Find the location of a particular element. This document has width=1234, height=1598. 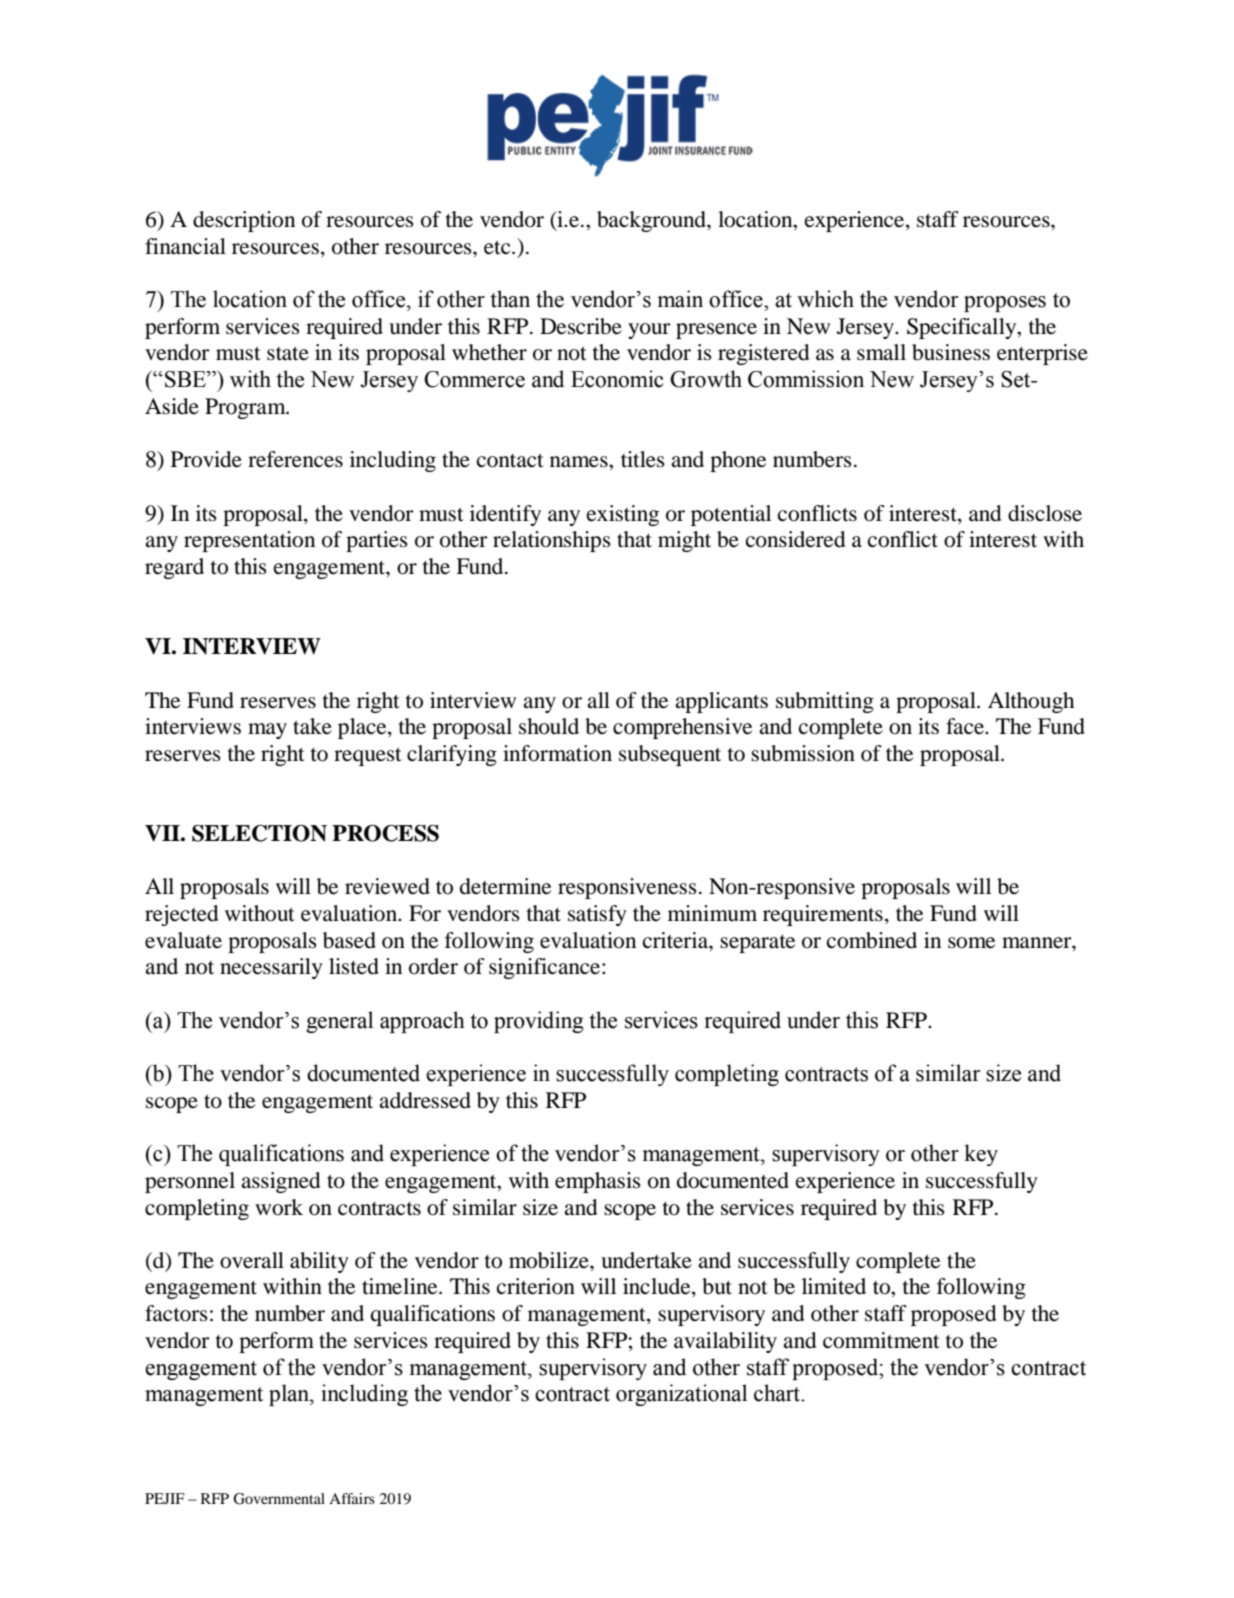

description is located at coordinates (244, 221).
